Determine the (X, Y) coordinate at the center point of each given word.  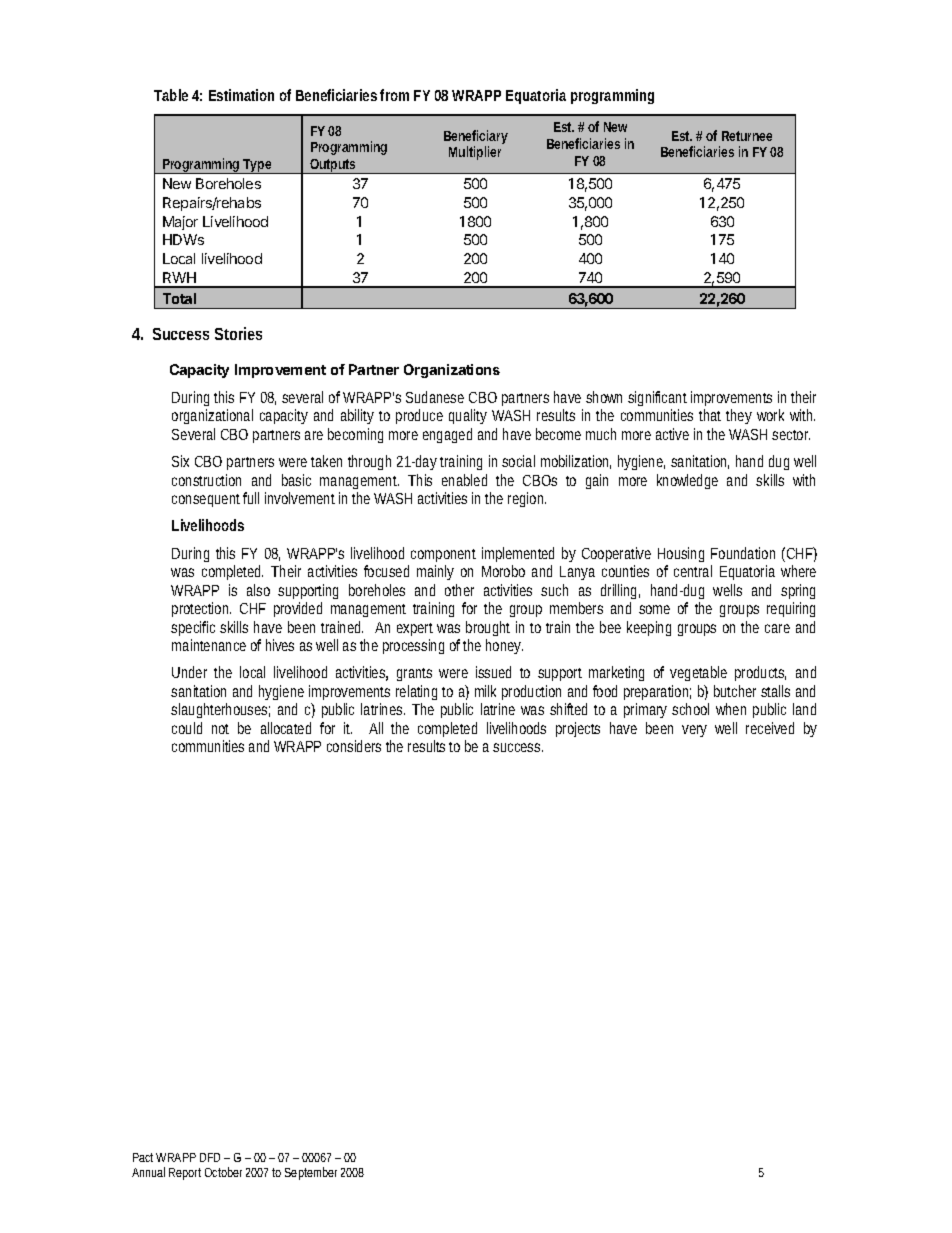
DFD (210, 1157)
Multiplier (475, 153)
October (223, 1172)
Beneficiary (476, 138)
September (311, 1173)
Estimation (241, 95)
